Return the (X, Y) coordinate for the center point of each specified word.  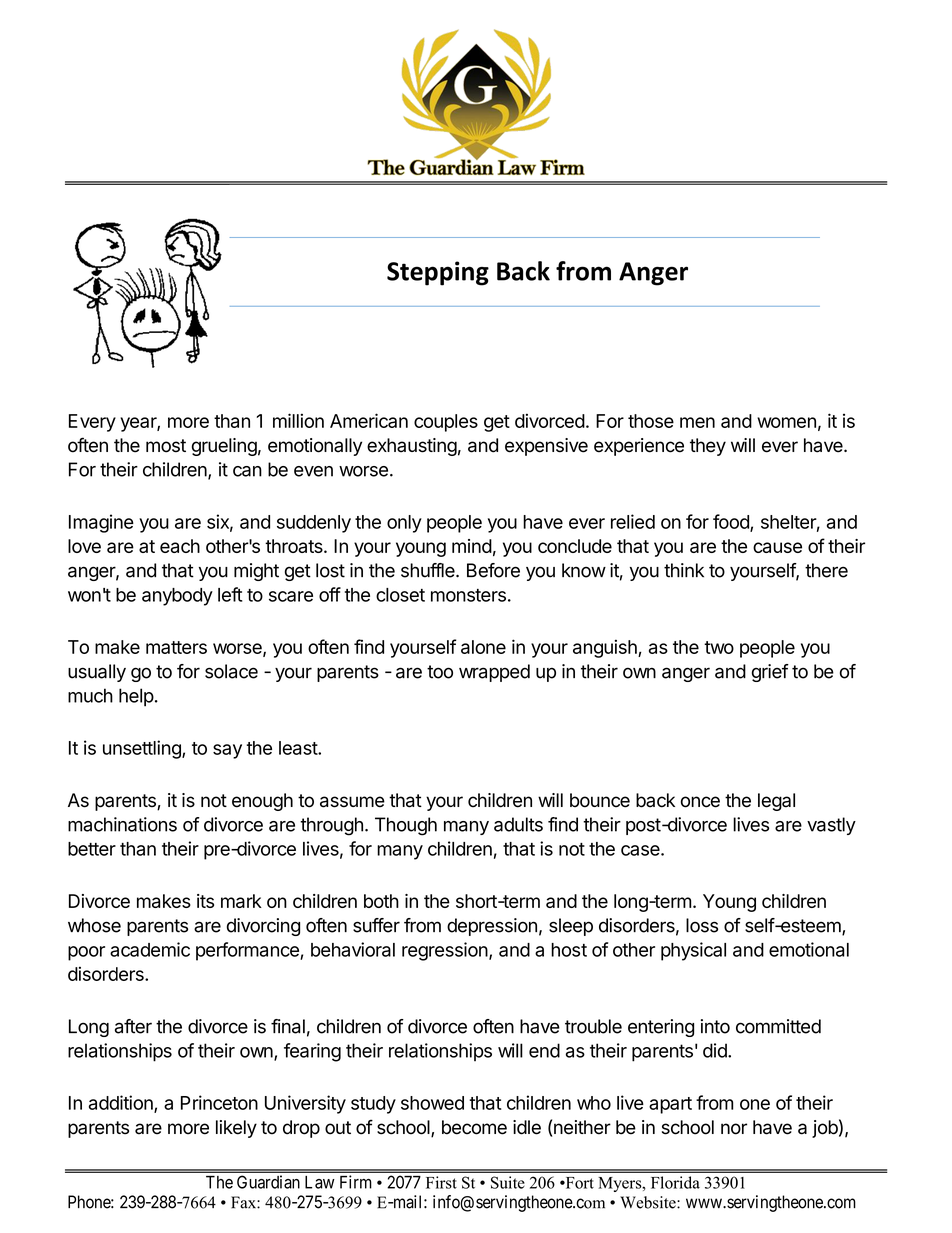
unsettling (143, 749)
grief (770, 673)
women (786, 422)
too (440, 672)
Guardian (268, 1182)
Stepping (438, 273)
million (298, 420)
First (441, 1182)
